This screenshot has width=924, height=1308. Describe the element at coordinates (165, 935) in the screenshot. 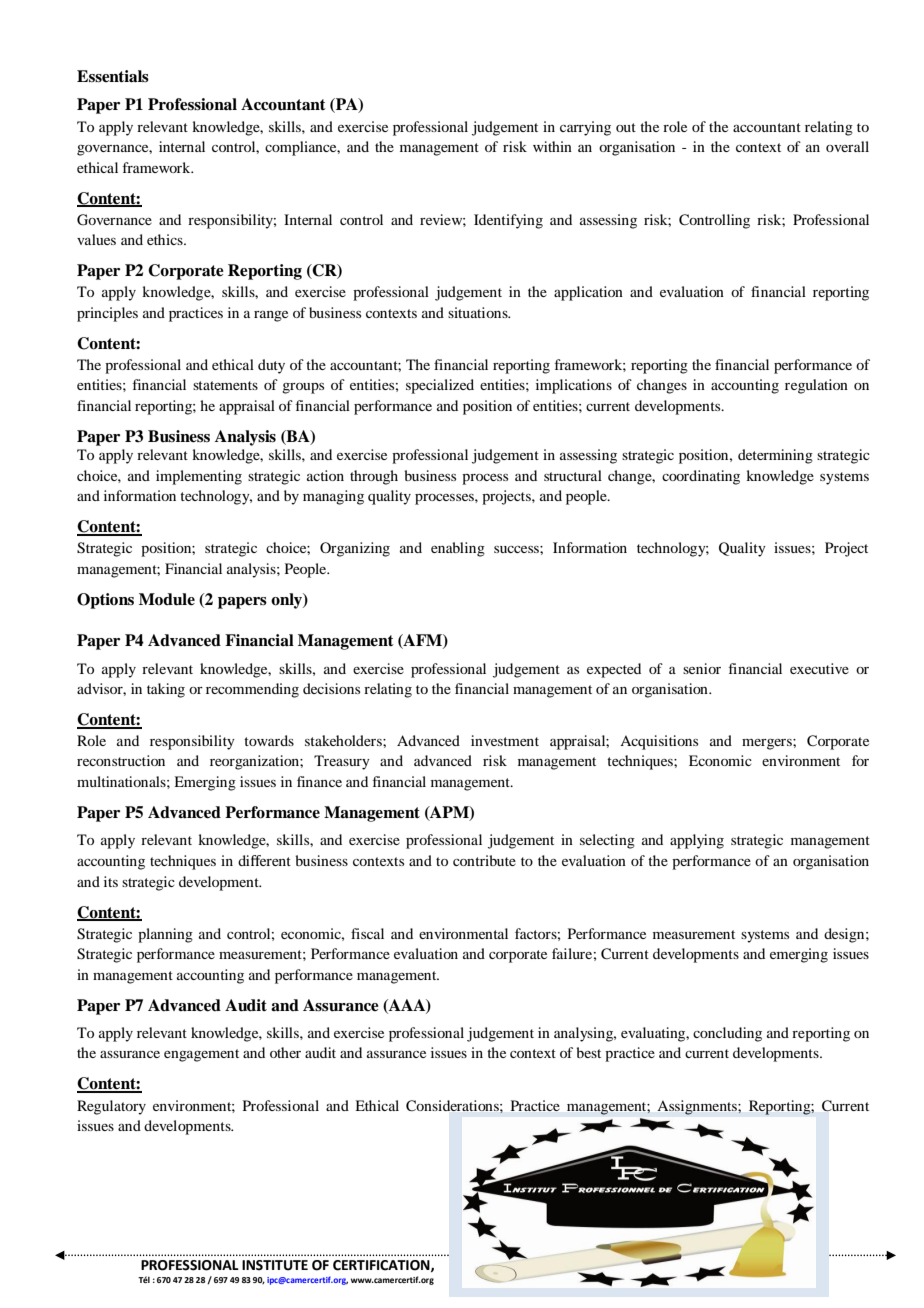

I see `planning` at that location.
